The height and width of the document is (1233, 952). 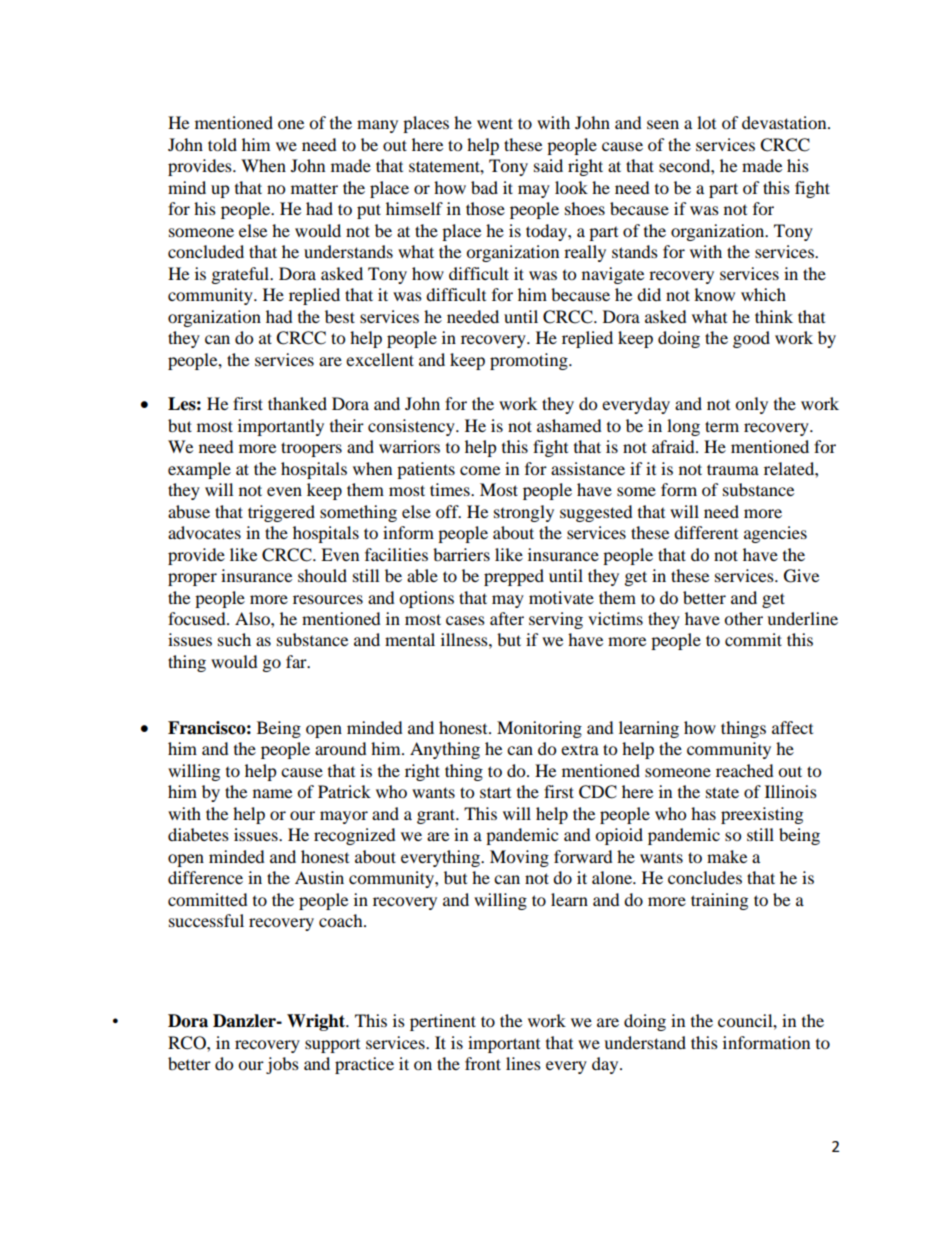 I want to click on front, so click(x=483, y=1063).
